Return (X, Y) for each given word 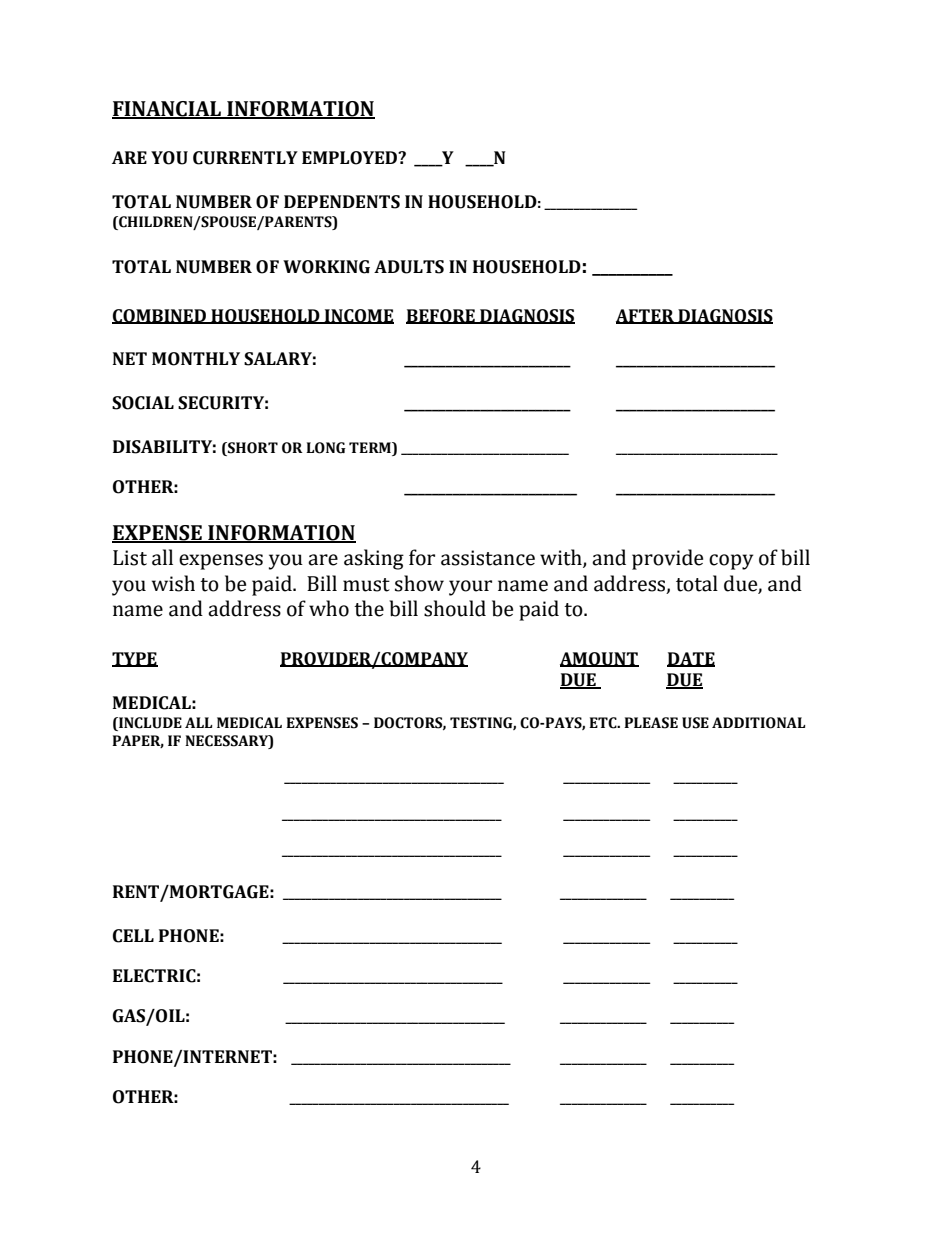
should (455, 608)
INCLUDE (149, 723)
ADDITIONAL (759, 723)
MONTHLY (196, 359)
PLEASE (651, 723)
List (130, 558)
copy (731, 562)
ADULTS (409, 267)
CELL (133, 936)
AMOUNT (599, 659)
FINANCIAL (168, 110)
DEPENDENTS (342, 202)
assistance (488, 558)
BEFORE (441, 316)
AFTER (646, 316)
